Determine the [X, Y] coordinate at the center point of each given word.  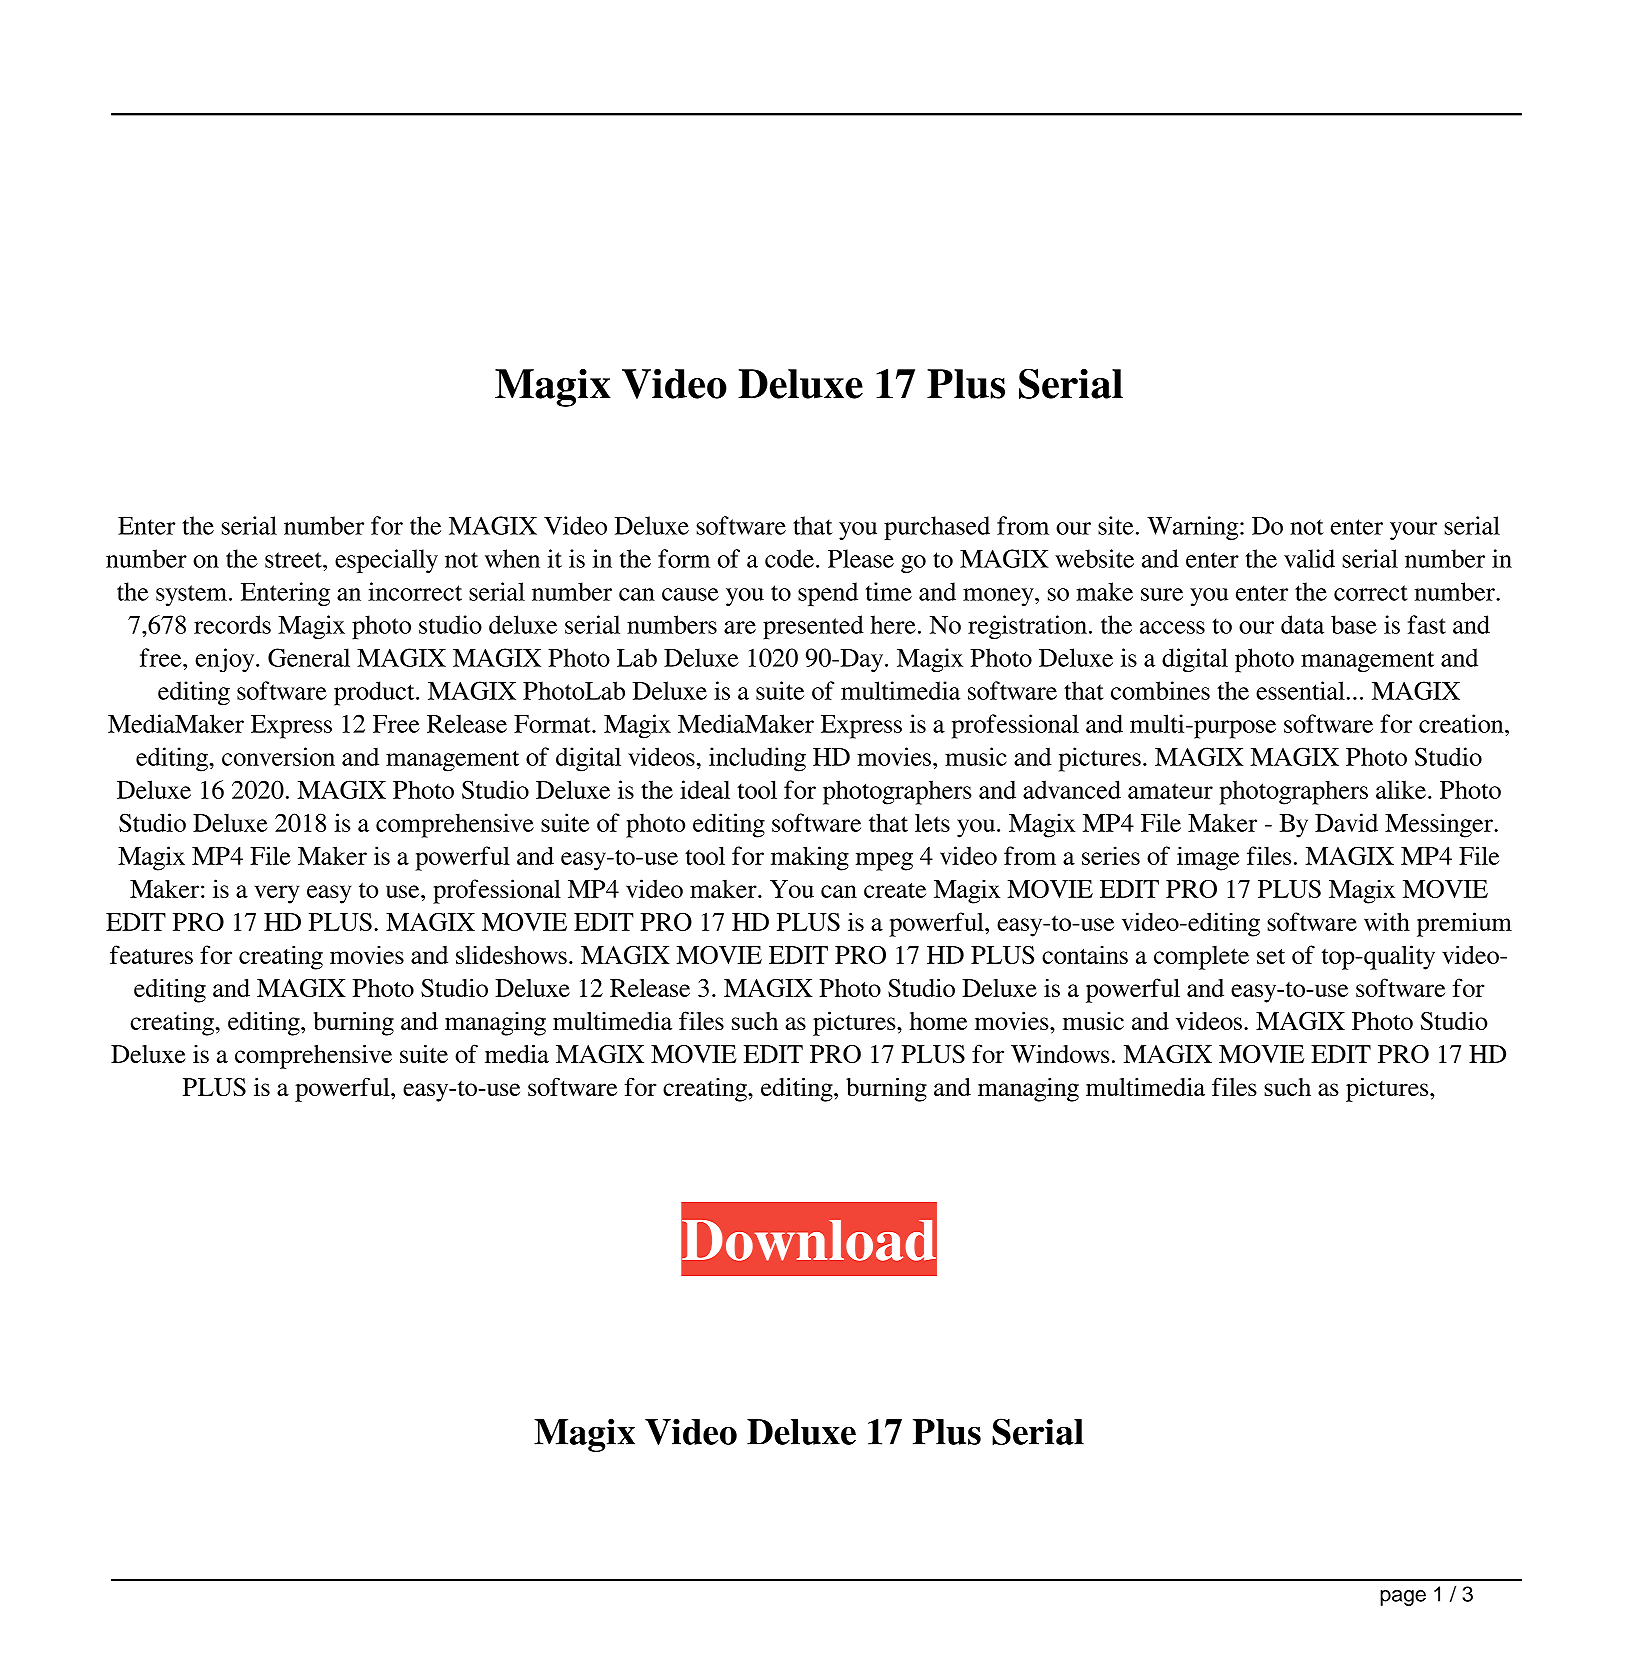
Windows [1060, 1053]
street [294, 560]
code [789, 558]
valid [1309, 558]
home [938, 1021]
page [1403, 1598]
